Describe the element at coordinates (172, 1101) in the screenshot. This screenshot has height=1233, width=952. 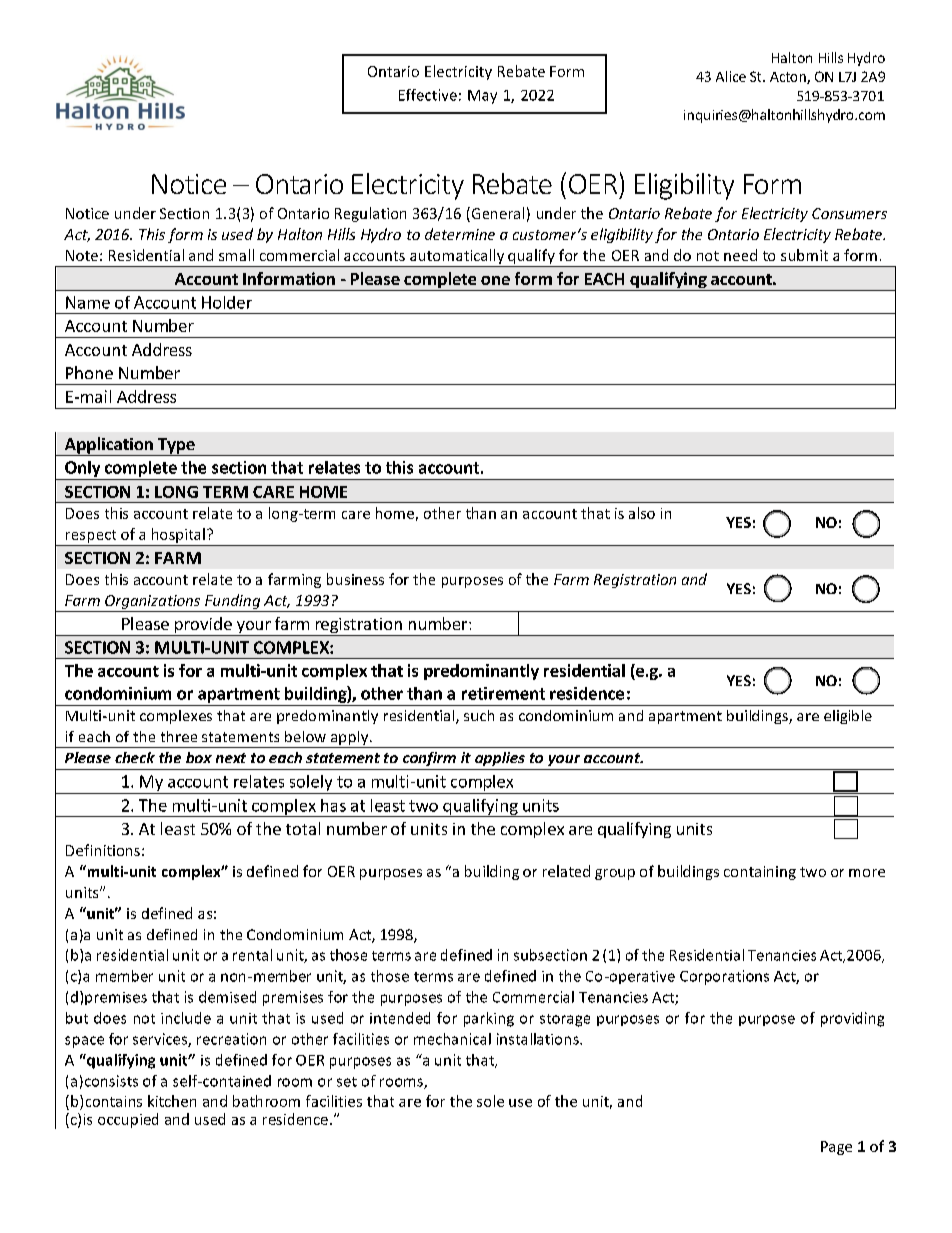
I see `kitchen` at that location.
